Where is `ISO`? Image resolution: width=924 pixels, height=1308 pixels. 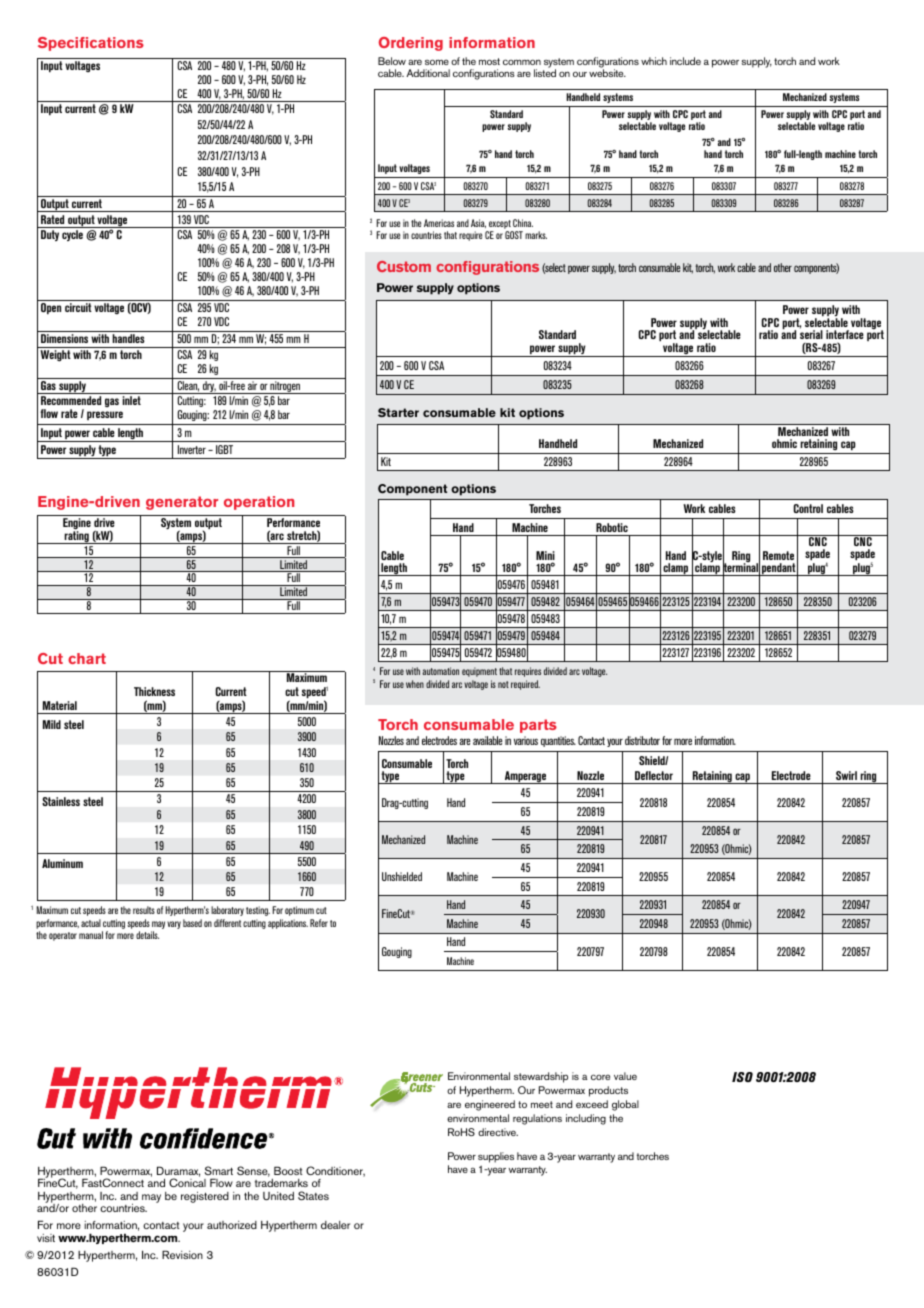
ISO is located at coordinates (742, 1077).
